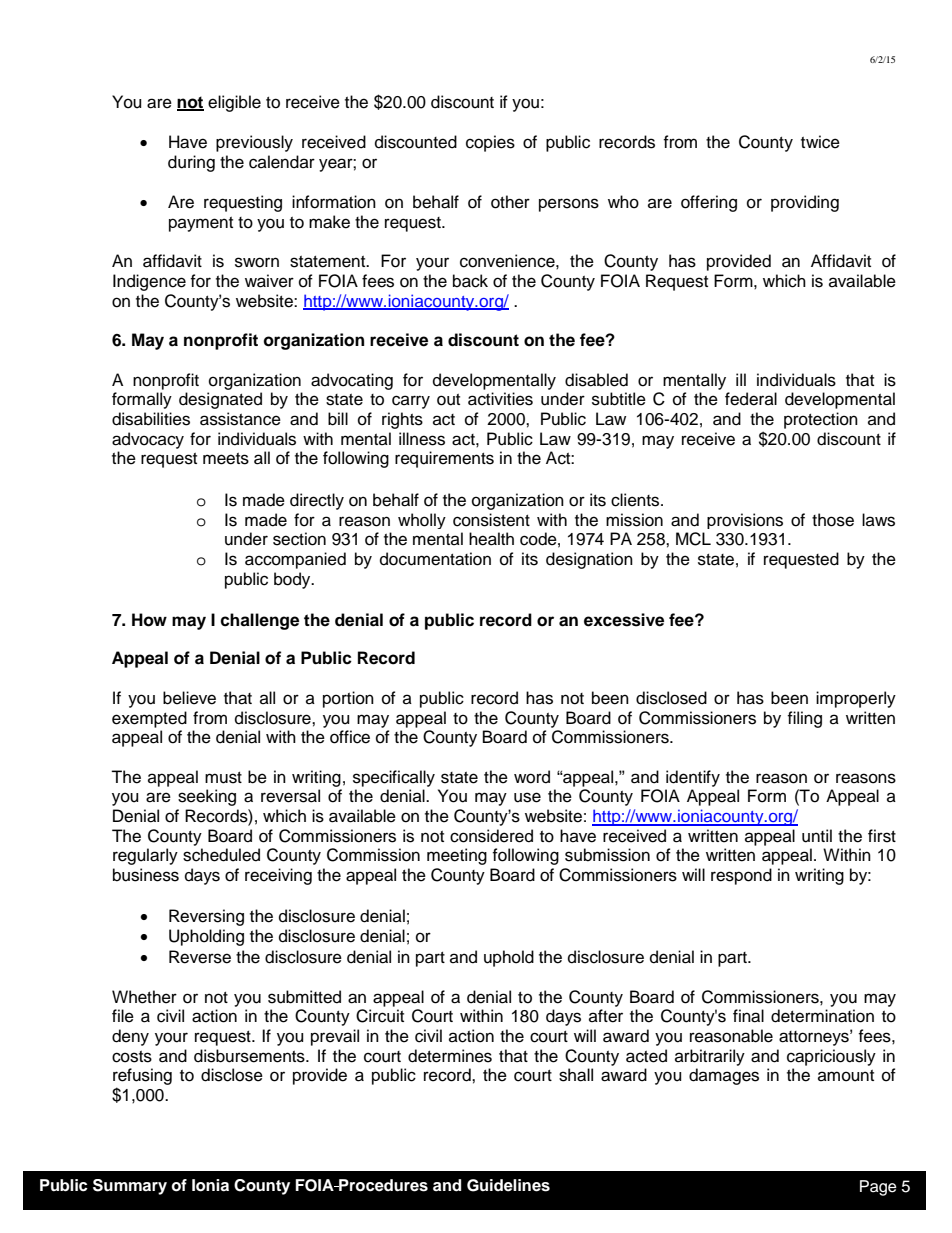 The height and width of the document is (1233, 952). Describe the element at coordinates (259, 621) in the document. I see `challenge` at that location.
